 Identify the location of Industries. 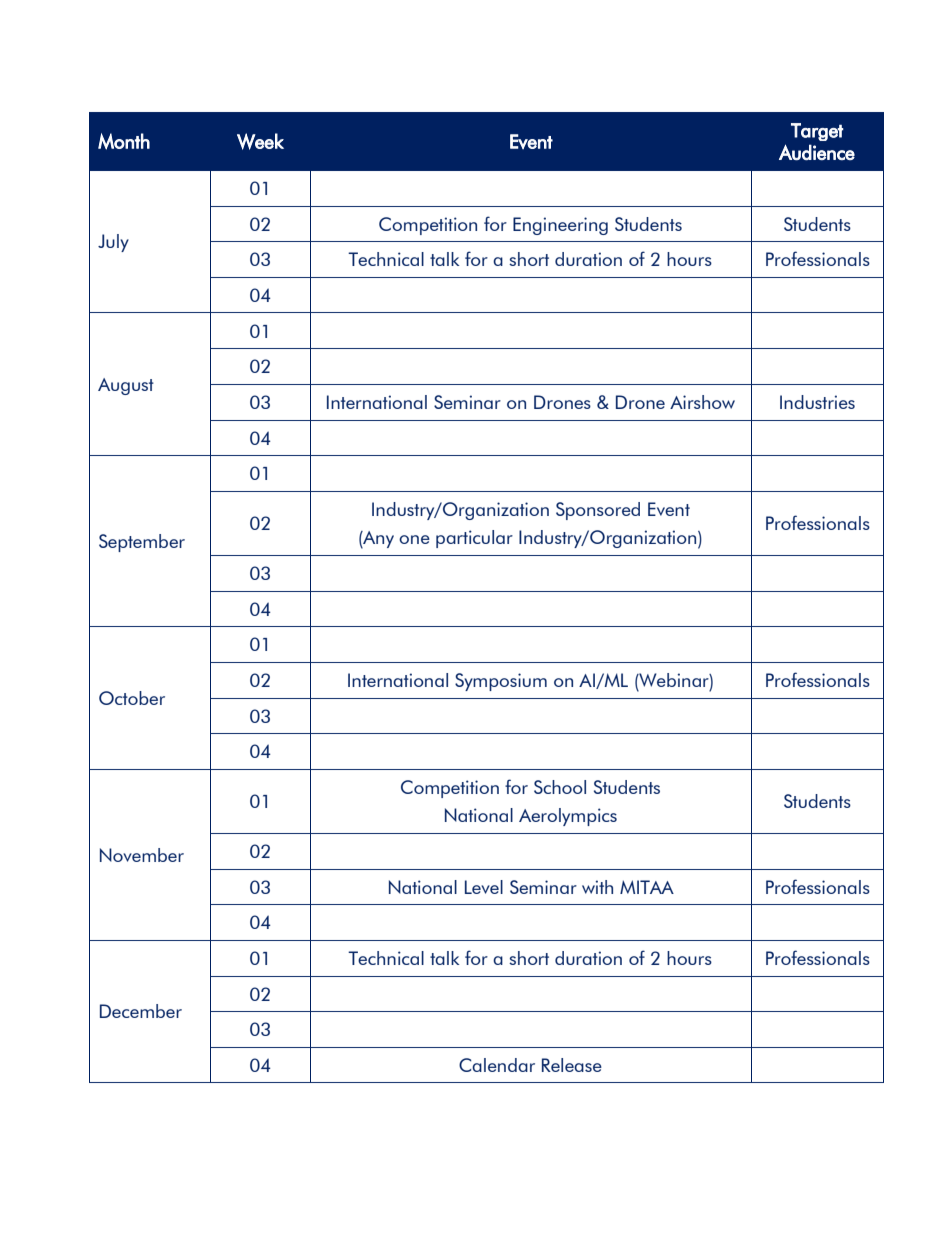
(817, 402).
